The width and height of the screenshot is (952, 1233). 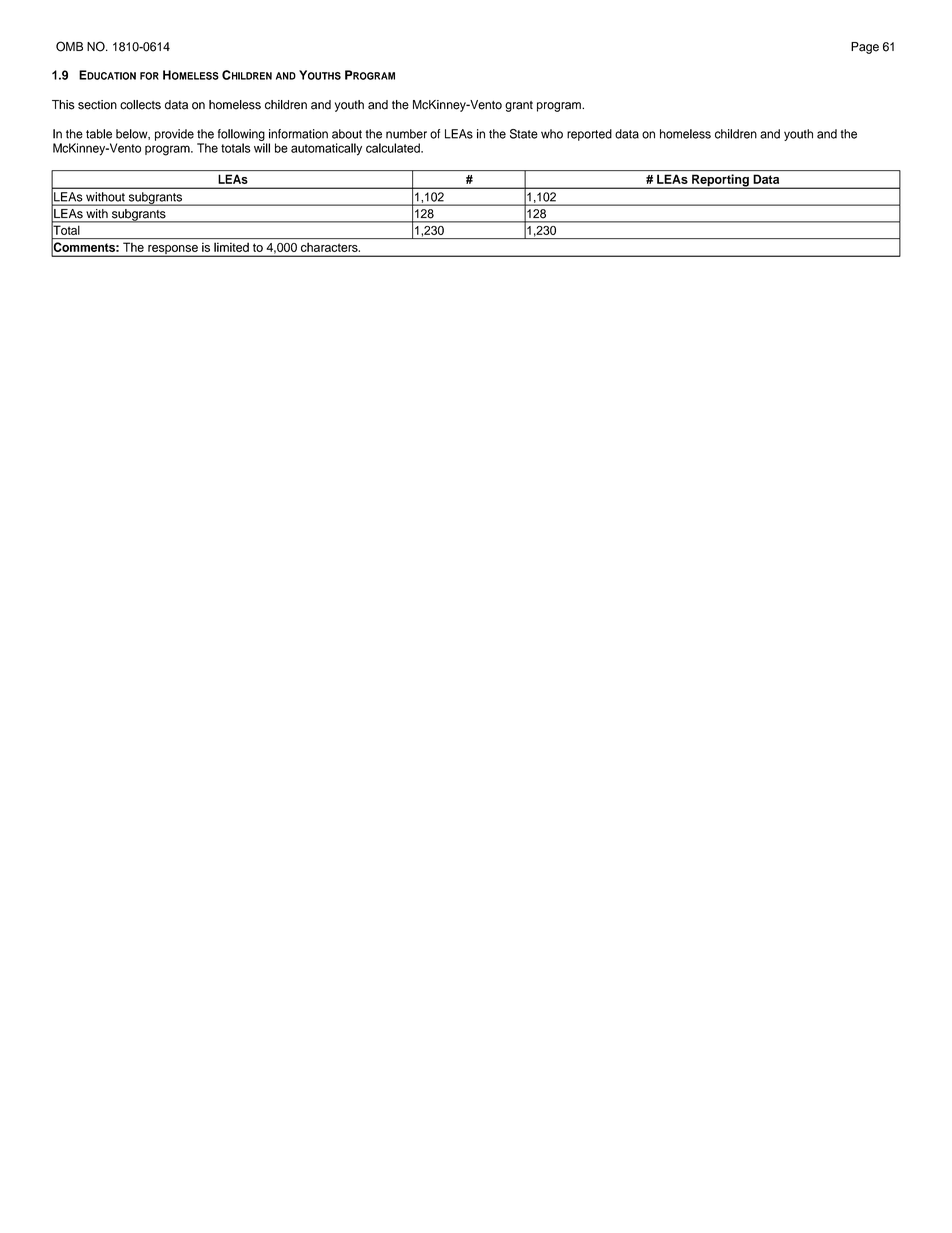 What do you see at coordinates (242, 136) in the screenshot?
I see `following` at bounding box center [242, 136].
